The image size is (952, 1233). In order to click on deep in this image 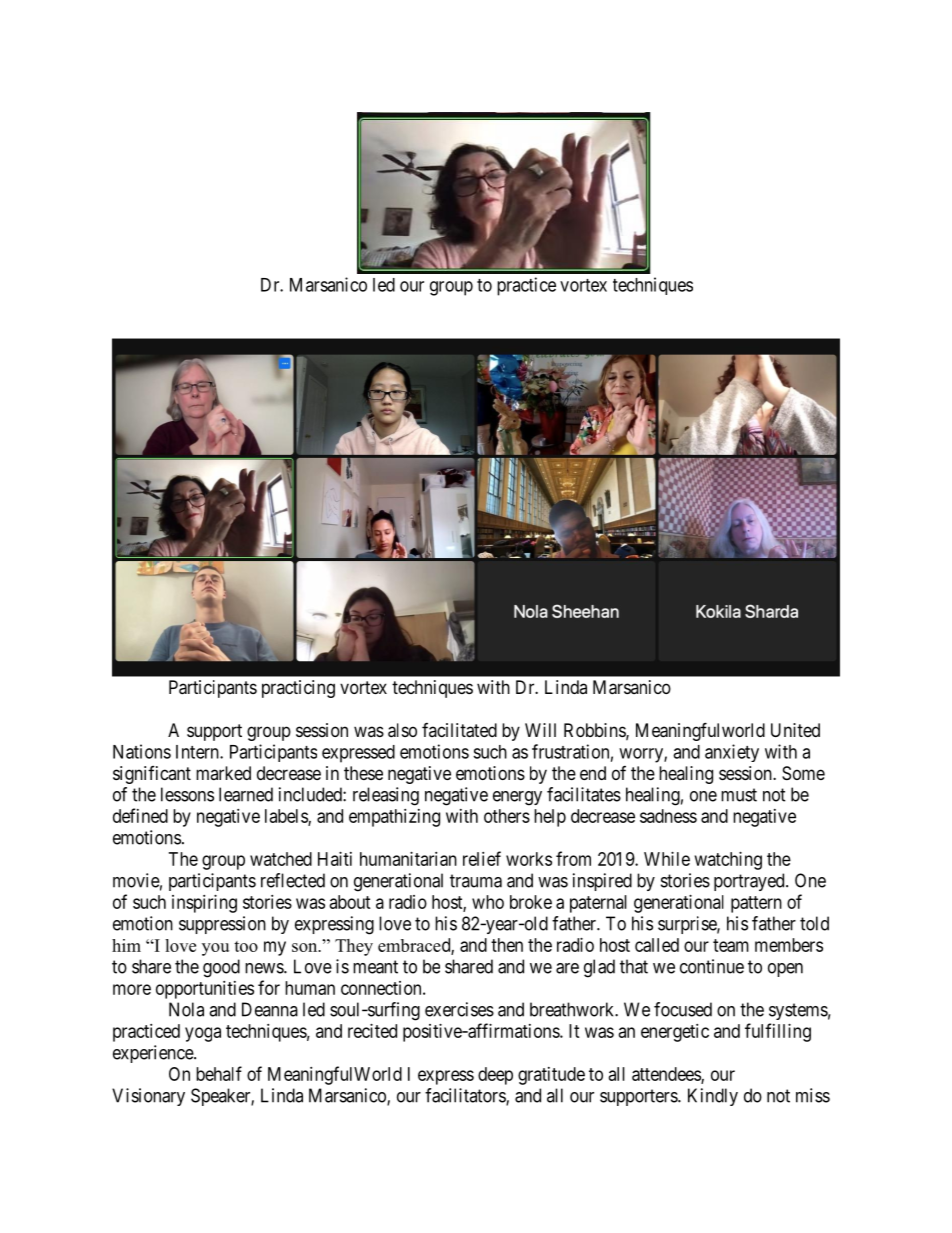, I will do `click(495, 1076)`.
